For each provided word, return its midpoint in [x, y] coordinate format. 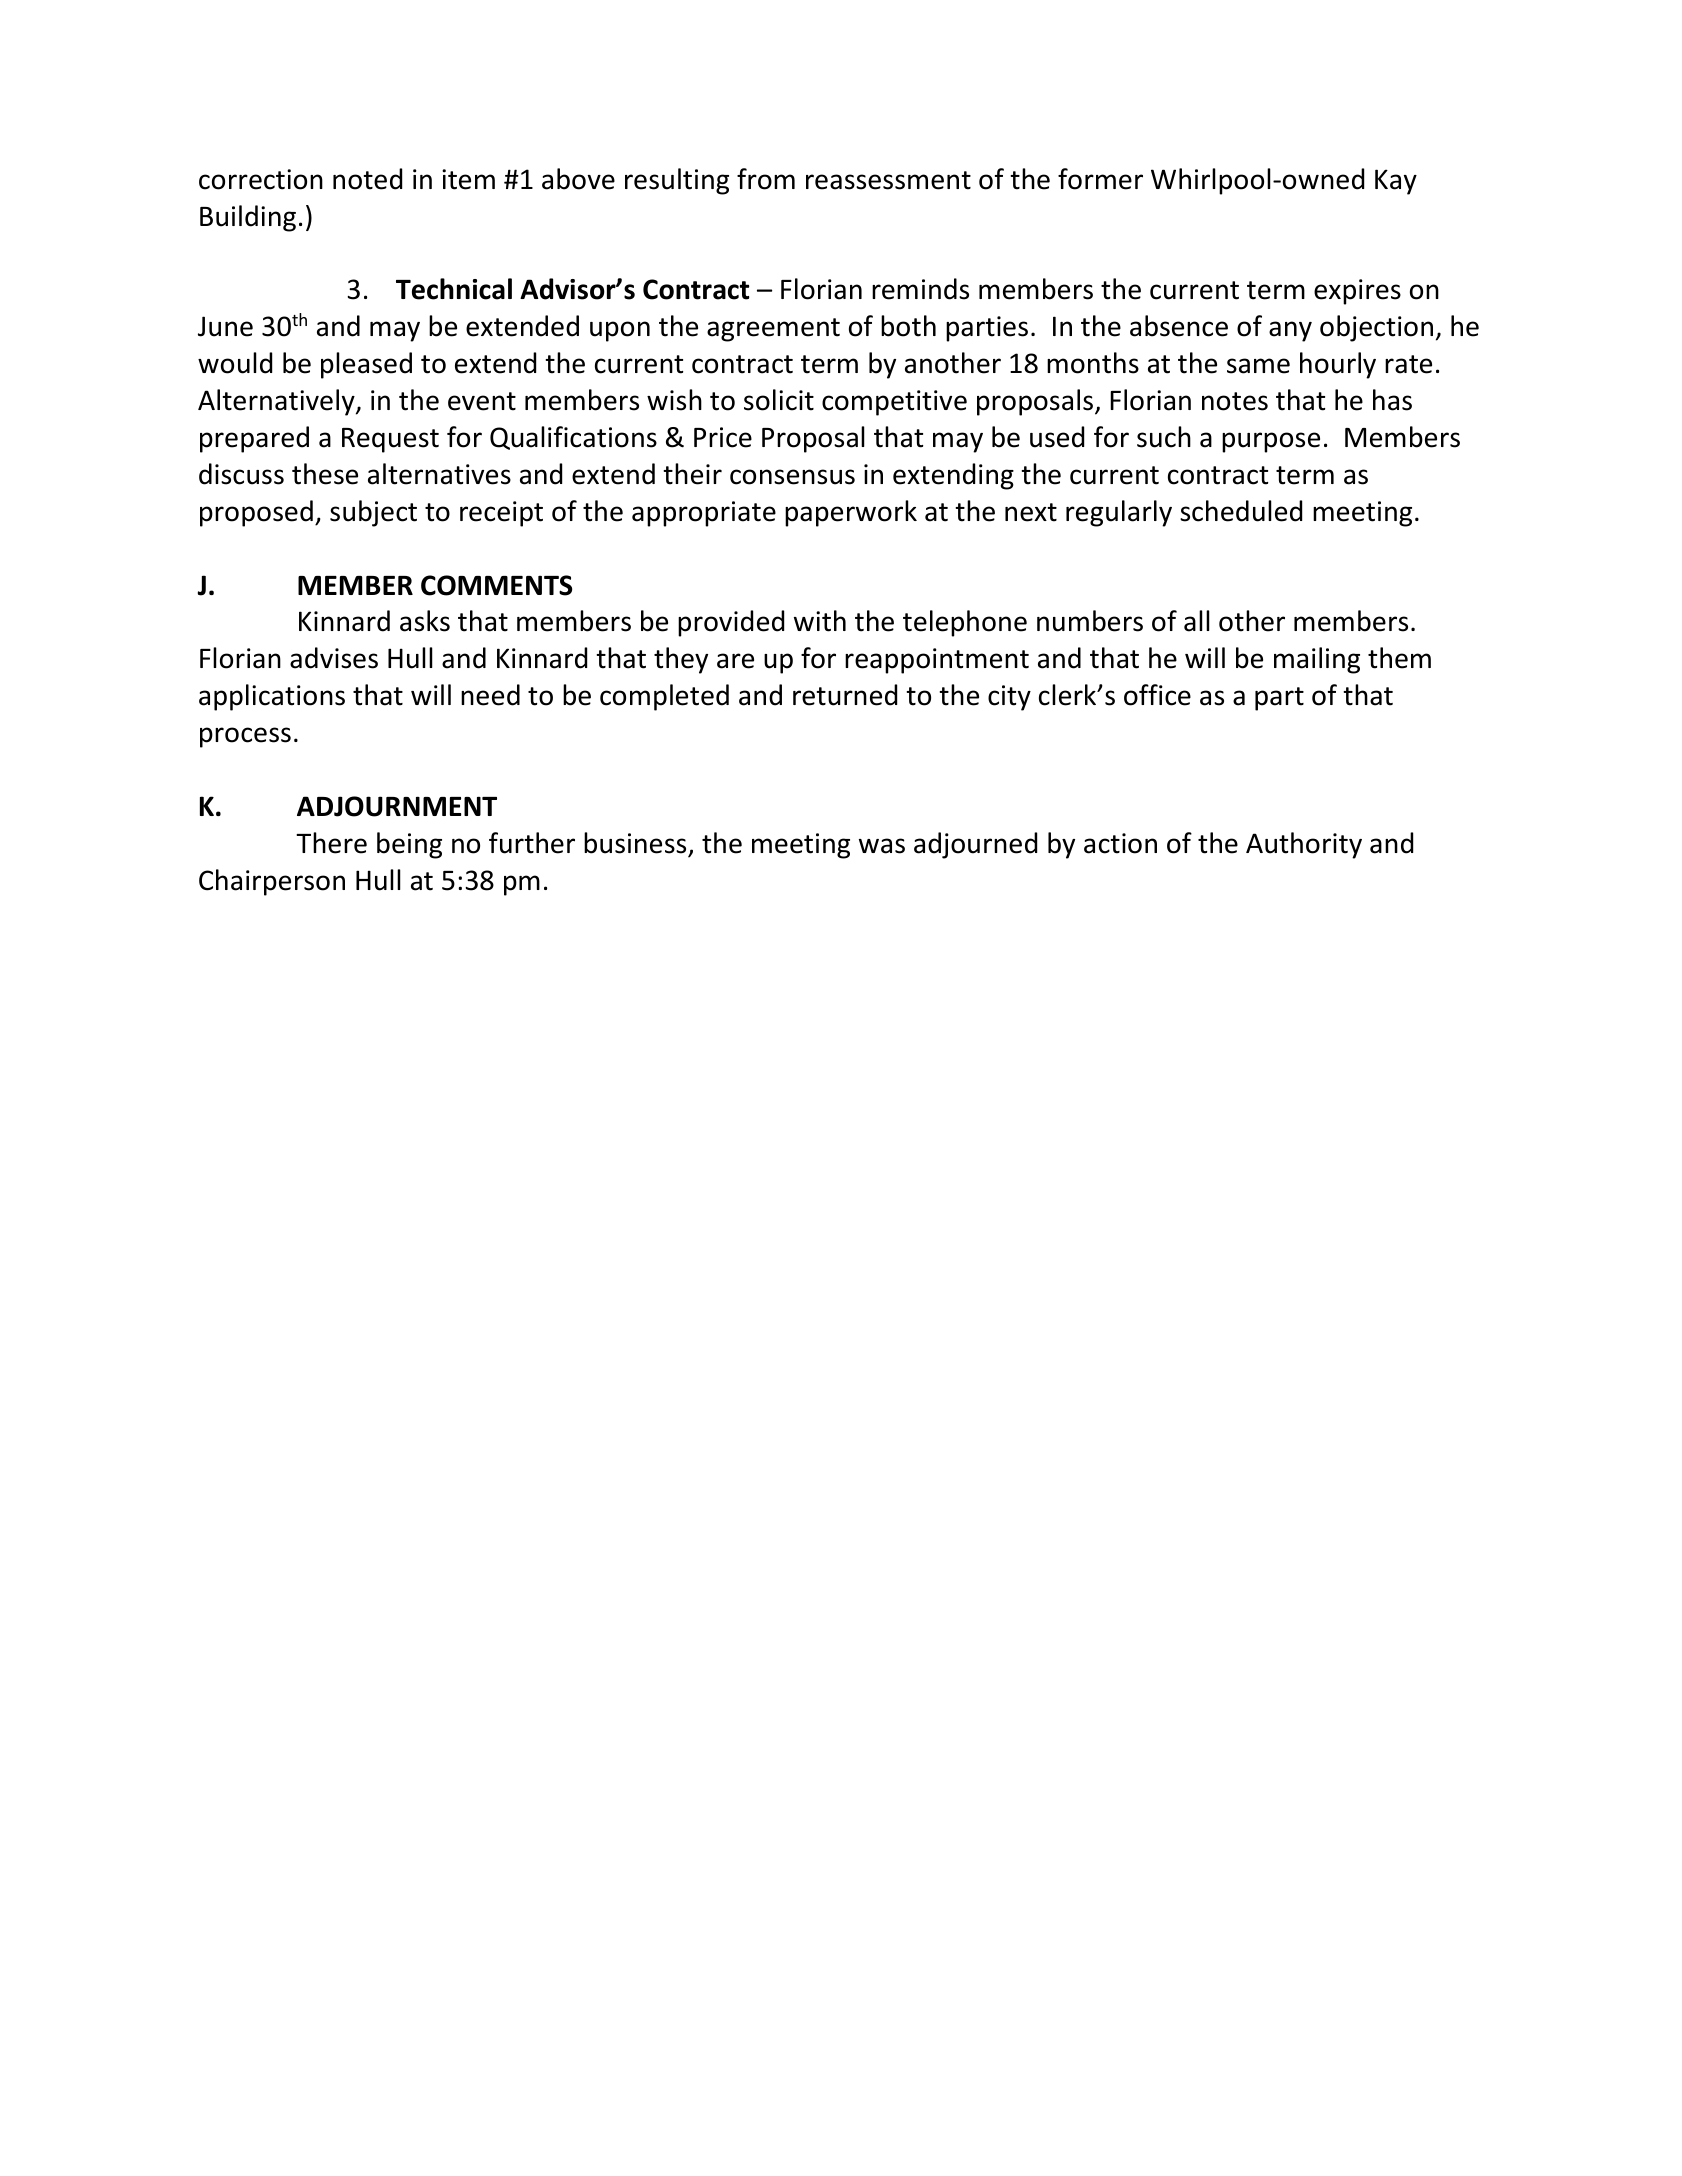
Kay [1396, 182]
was [882, 846]
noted [367, 179]
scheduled [1241, 511]
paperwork [851, 513]
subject [373, 513]
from [766, 179]
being [409, 845]
